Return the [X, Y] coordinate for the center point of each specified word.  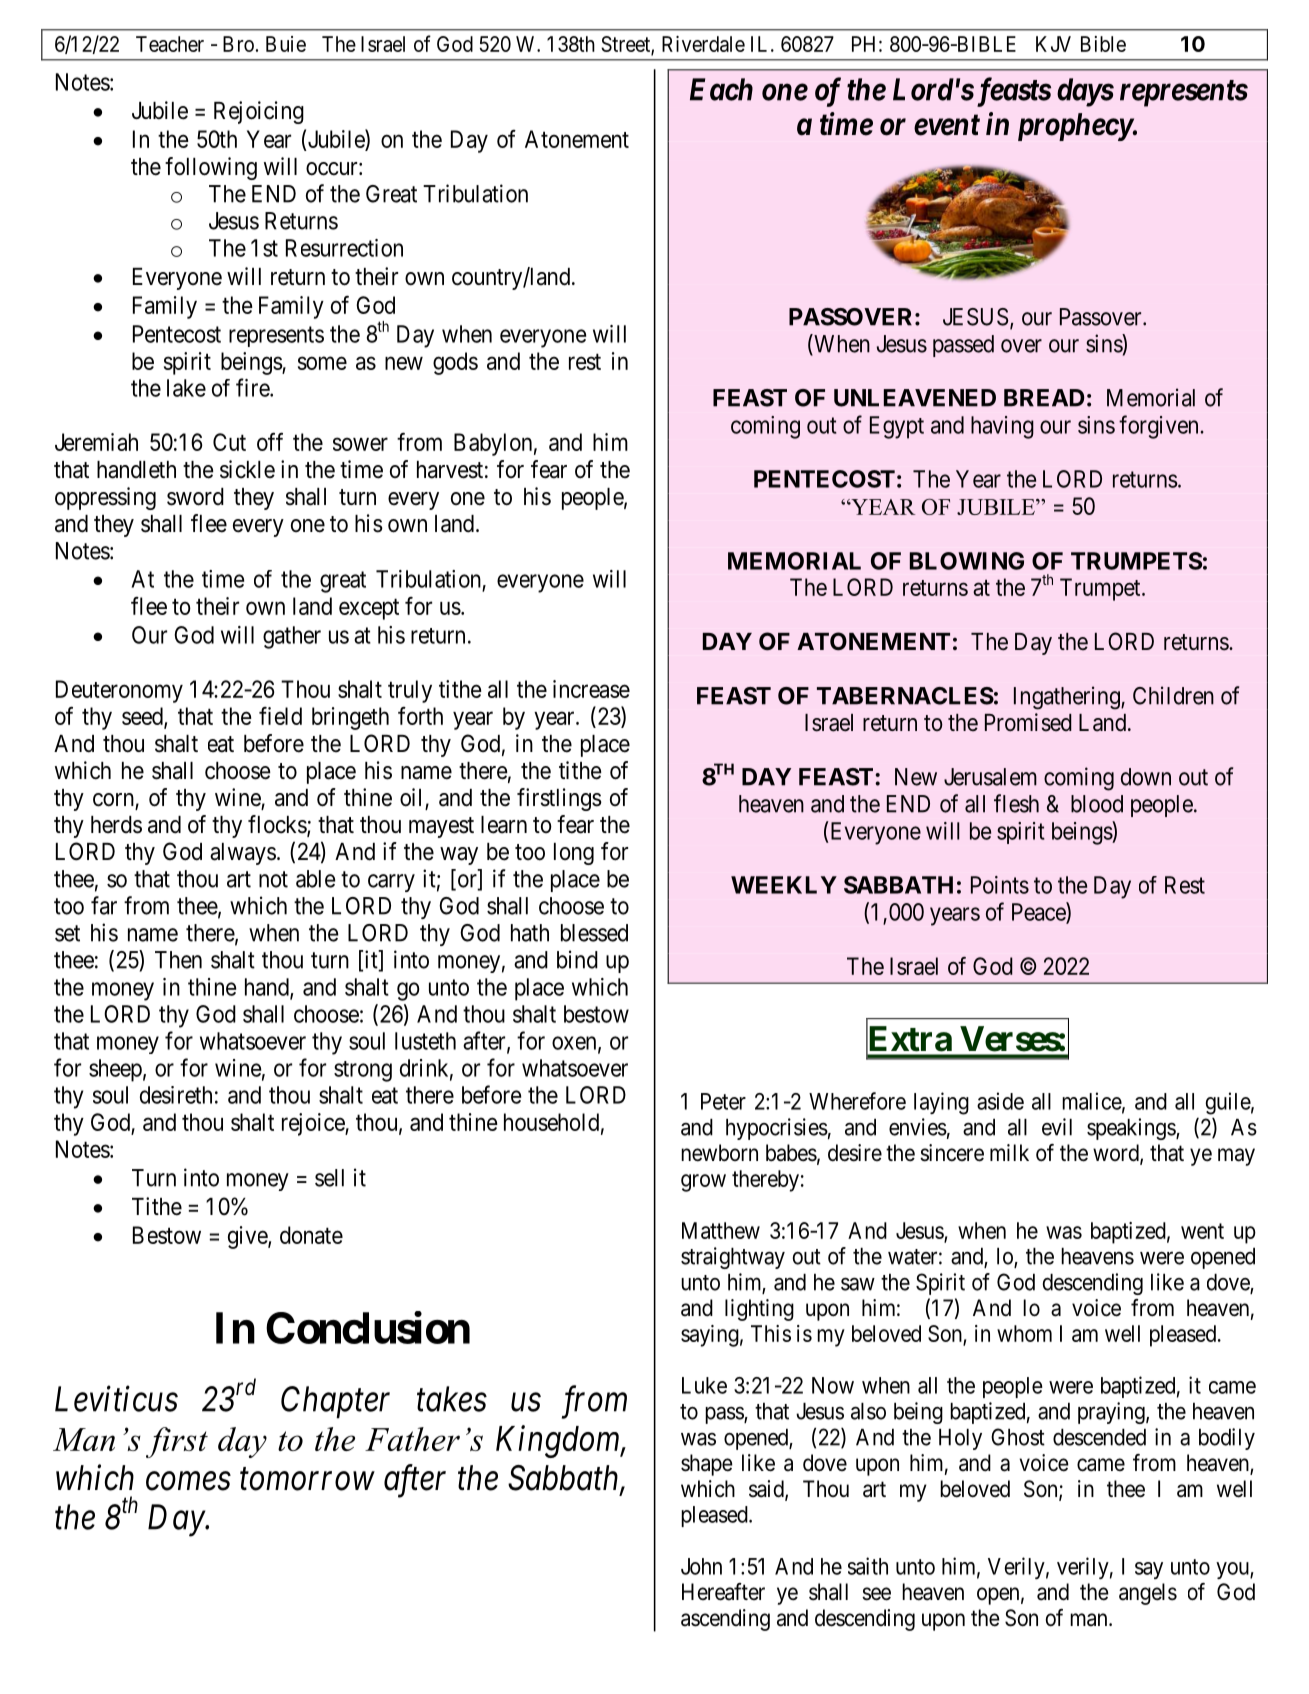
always [243, 854]
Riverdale [703, 44]
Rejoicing [259, 112]
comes [188, 1481]
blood [1097, 804]
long [574, 854]
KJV [1053, 44]
